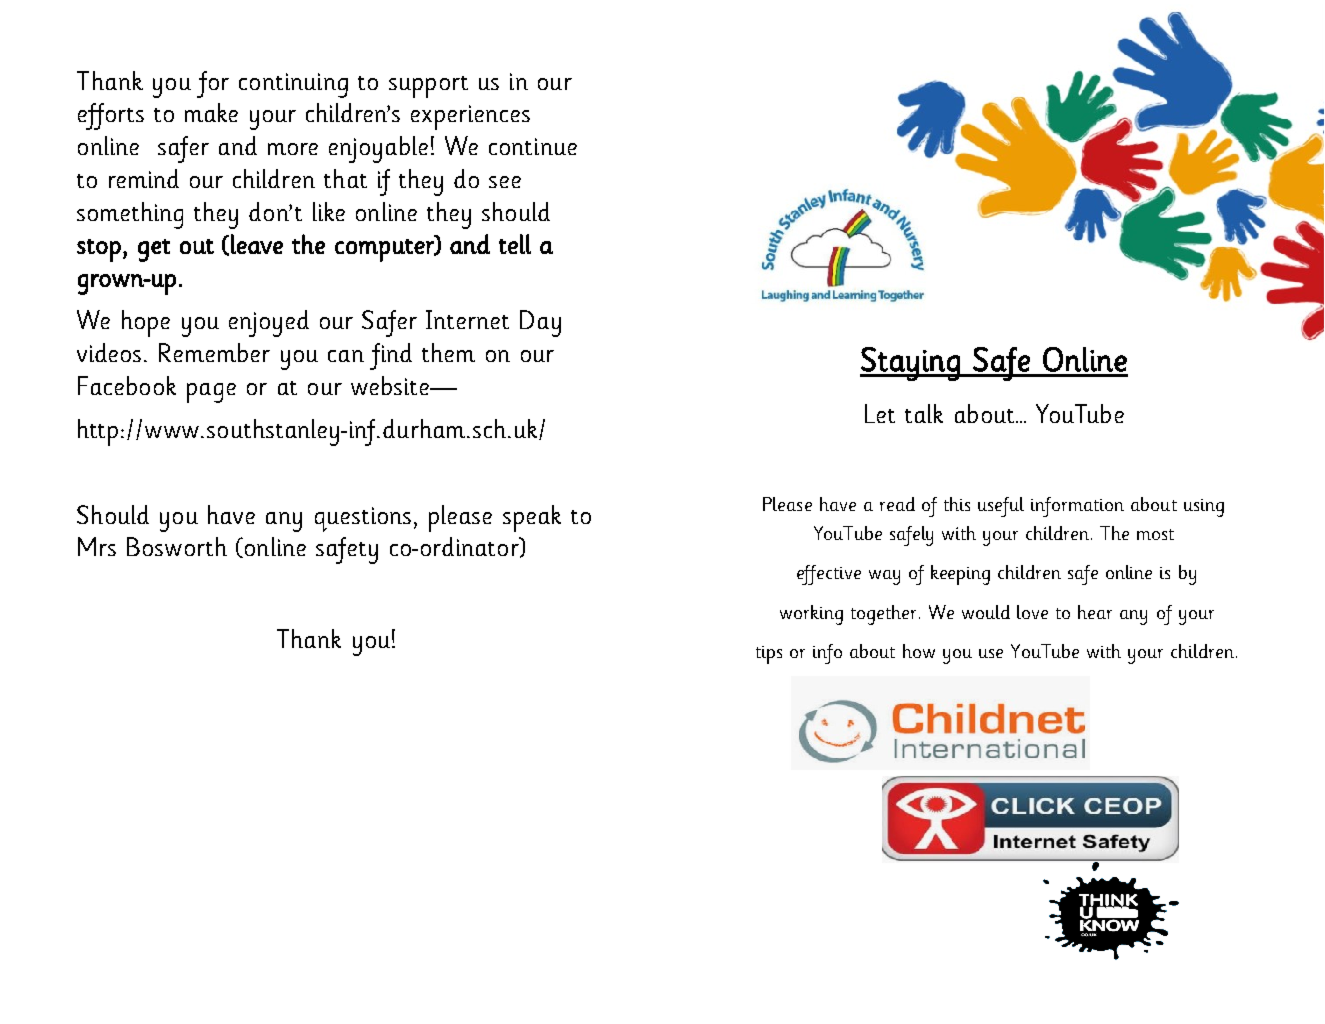  I want to click on hear, so click(1095, 612).
